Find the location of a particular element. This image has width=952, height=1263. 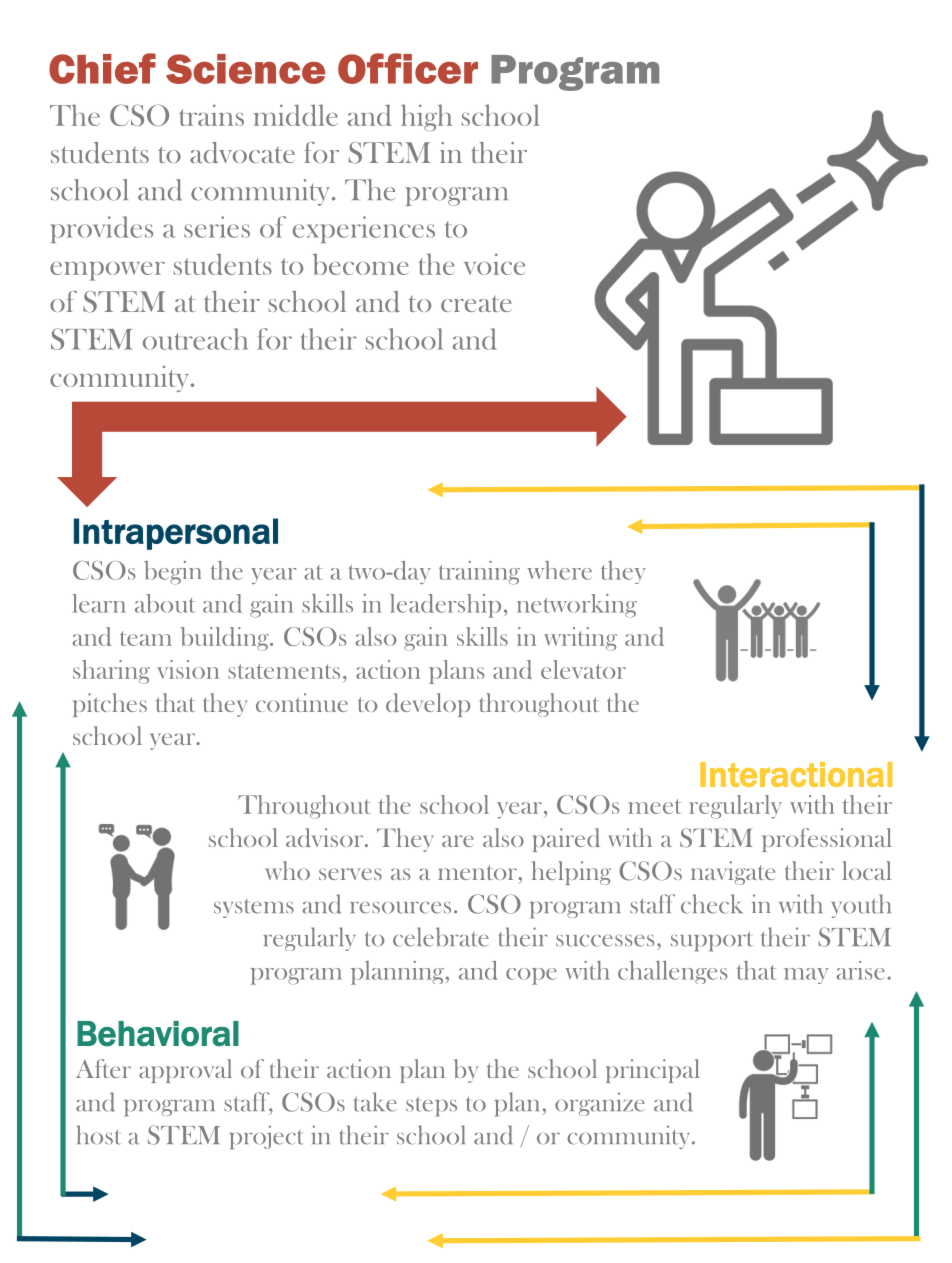

high is located at coordinates (426, 117).
